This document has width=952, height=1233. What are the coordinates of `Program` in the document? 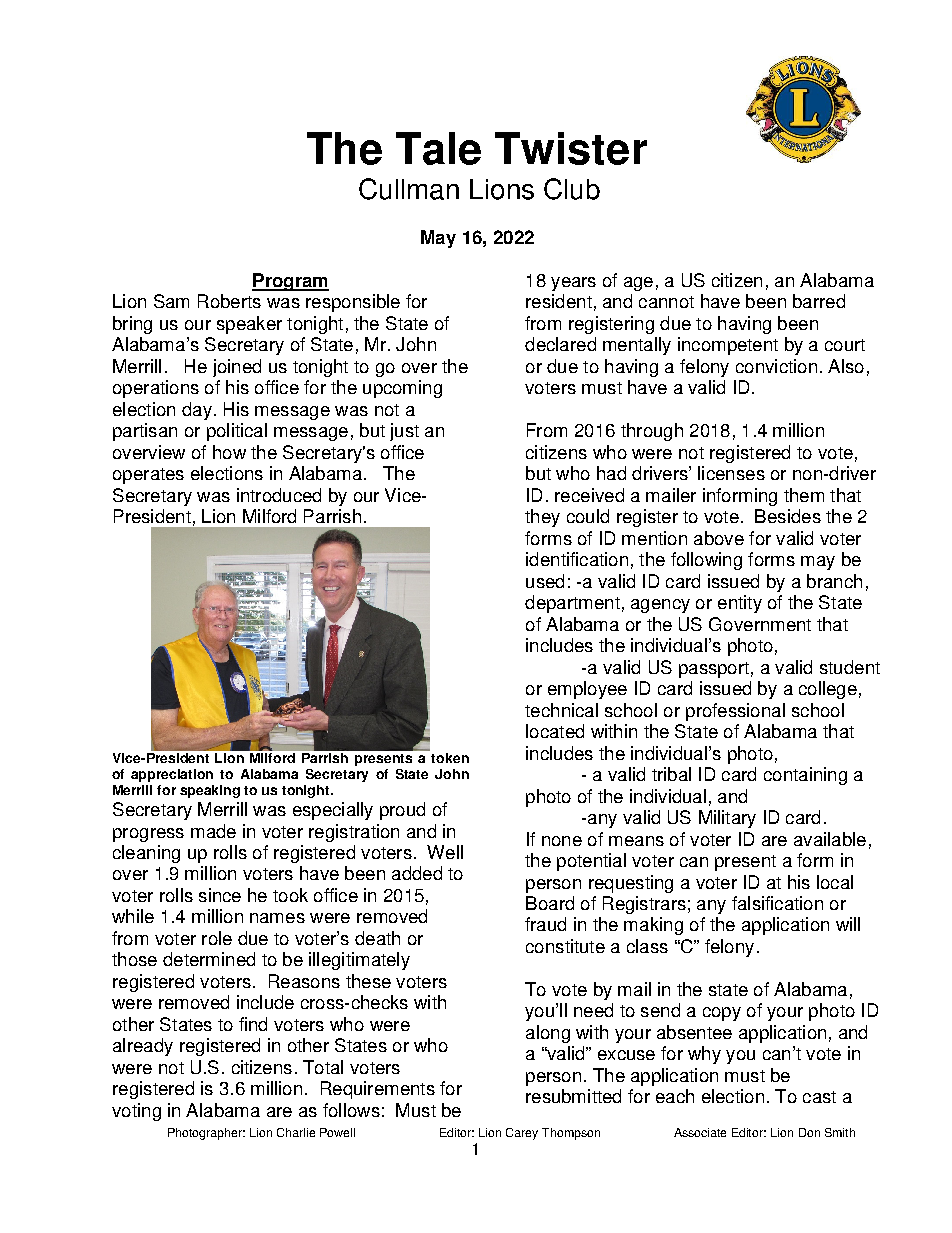 It's located at (290, 282).
